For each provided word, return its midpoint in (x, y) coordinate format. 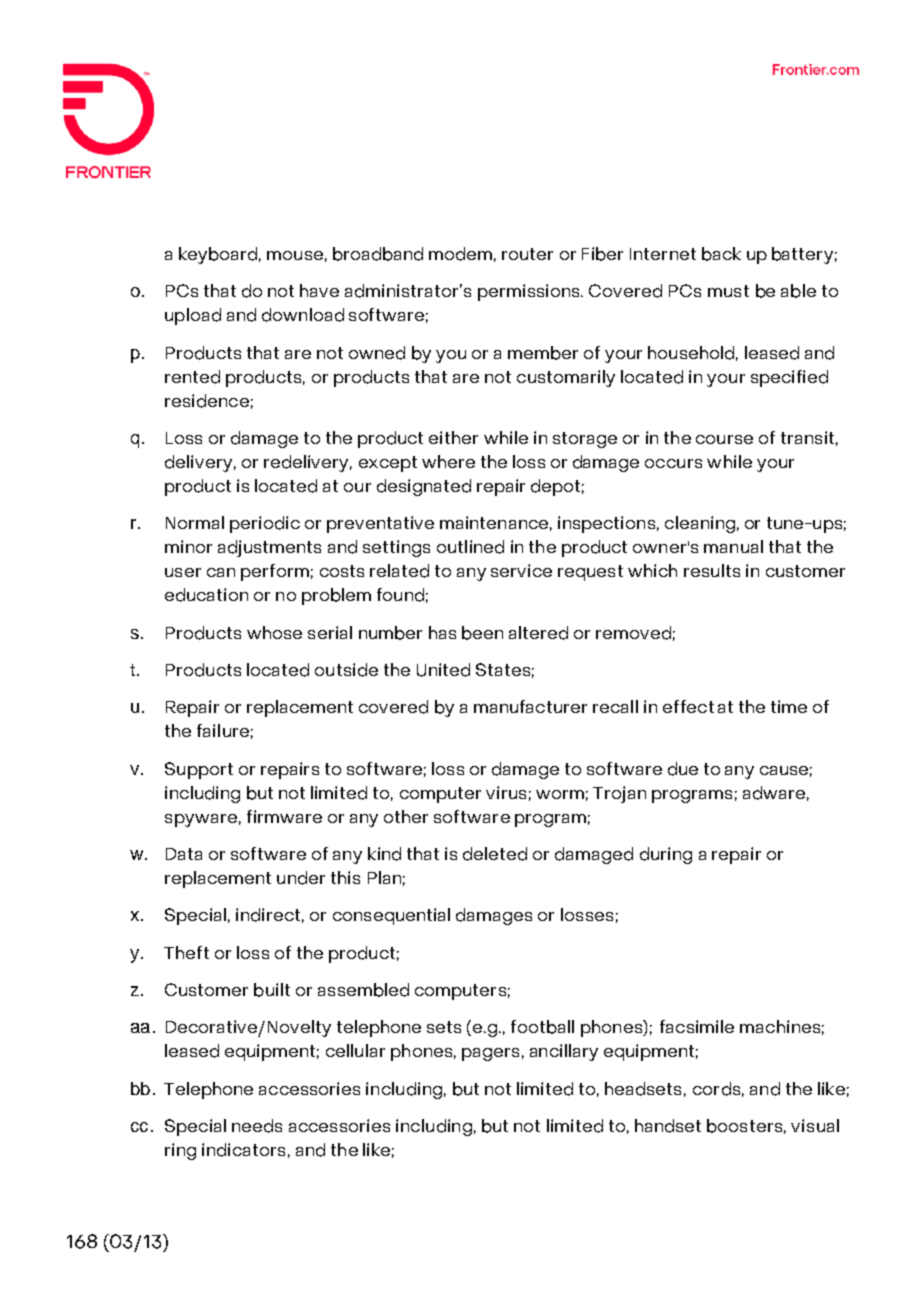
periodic (265, 524)
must (728, 291)
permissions (530, 292)
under (301, 878)
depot (555, 487)
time (789, 706)
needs (257, 1126)
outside (346, 670)
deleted (495, 854)
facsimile (697, 1026)
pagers (490, 1054)
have (319, 290)
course (724, 439)
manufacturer (530, 706)
